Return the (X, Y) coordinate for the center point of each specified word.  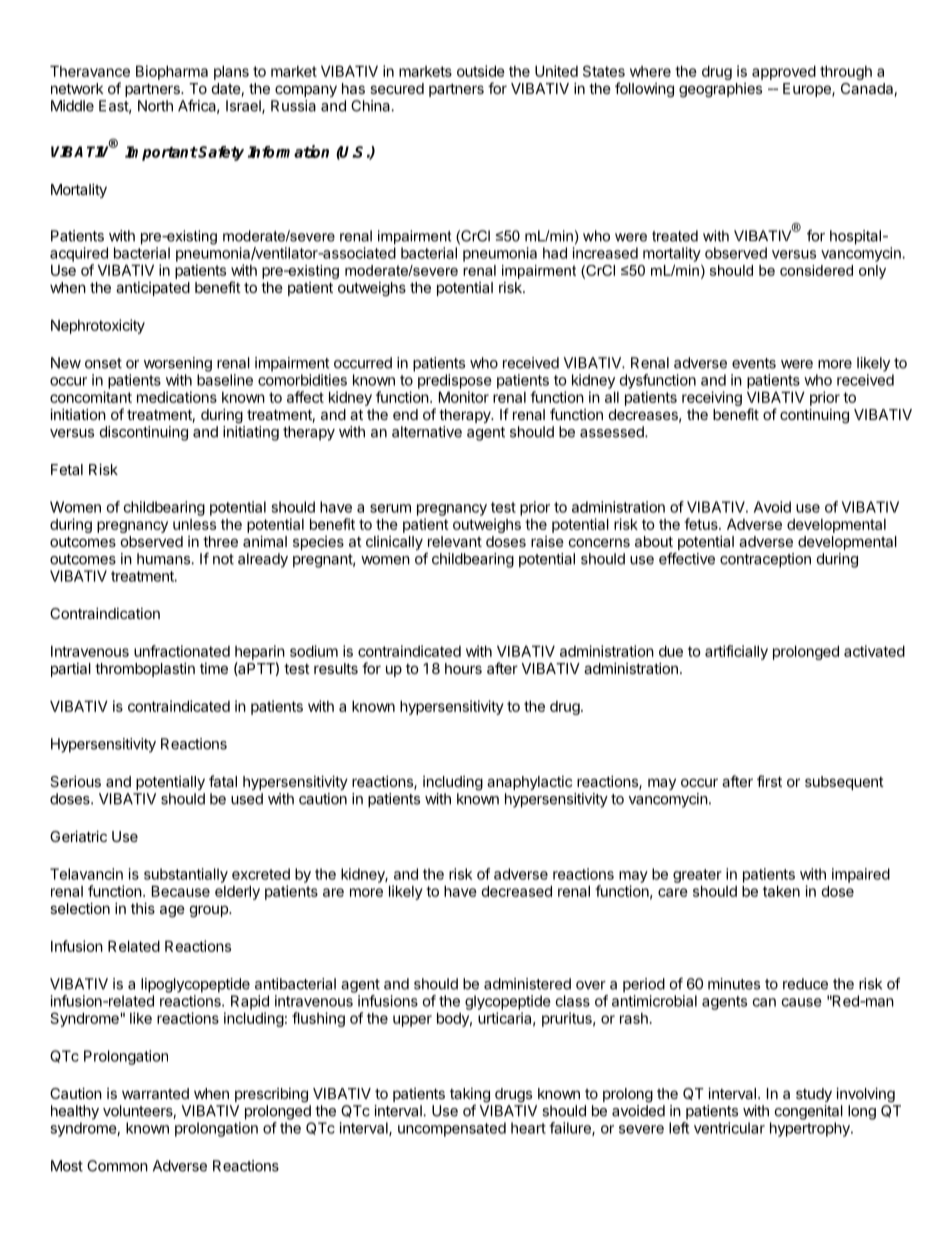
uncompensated (452, 1129)
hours (463, 668)
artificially (736, 652)
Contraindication (105, 613)
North (155, 106)
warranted (155, 1093)
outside (481, 71)
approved (784, 72)
